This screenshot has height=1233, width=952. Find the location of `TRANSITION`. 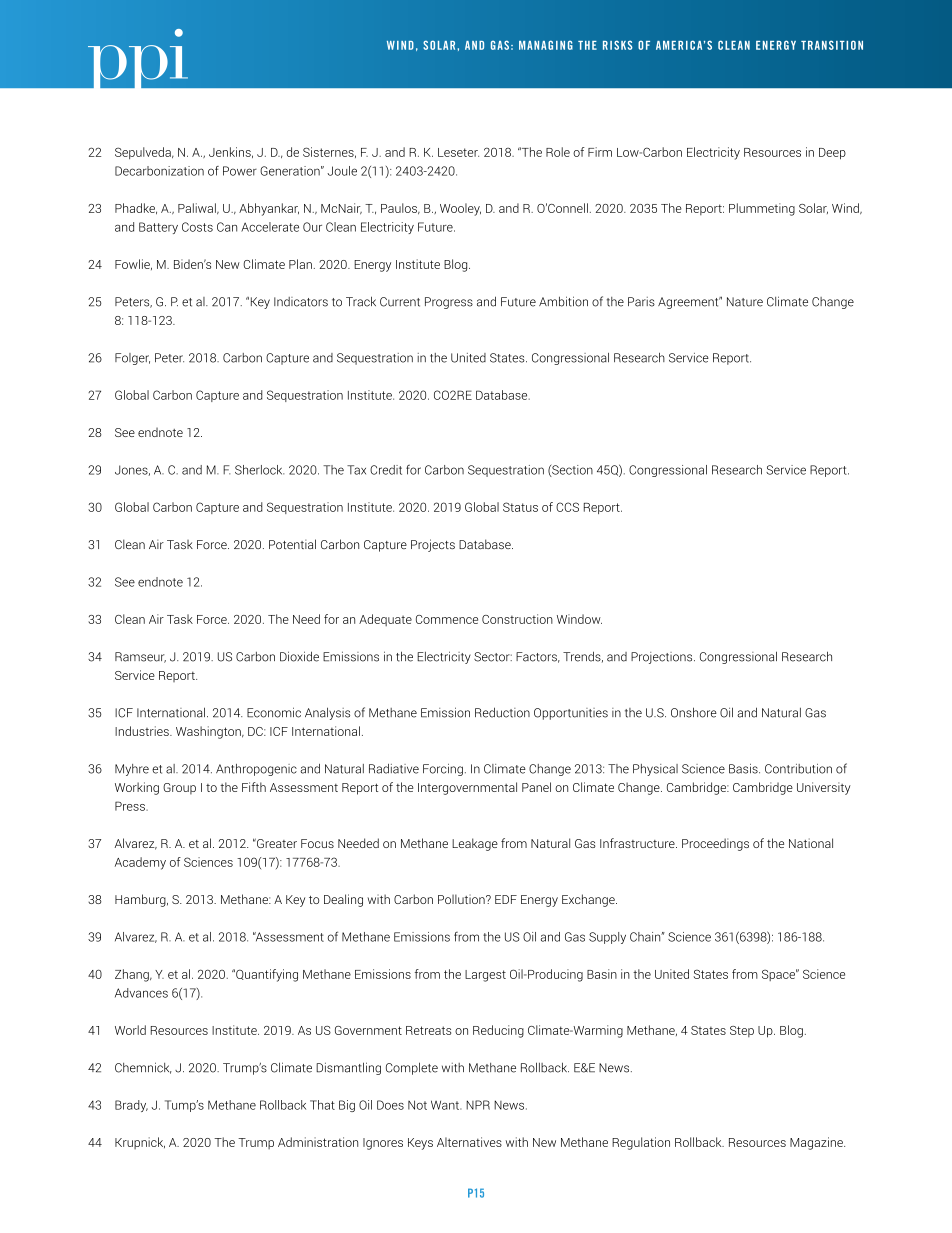

TRANSITION is located at coordinates (832, 45).
